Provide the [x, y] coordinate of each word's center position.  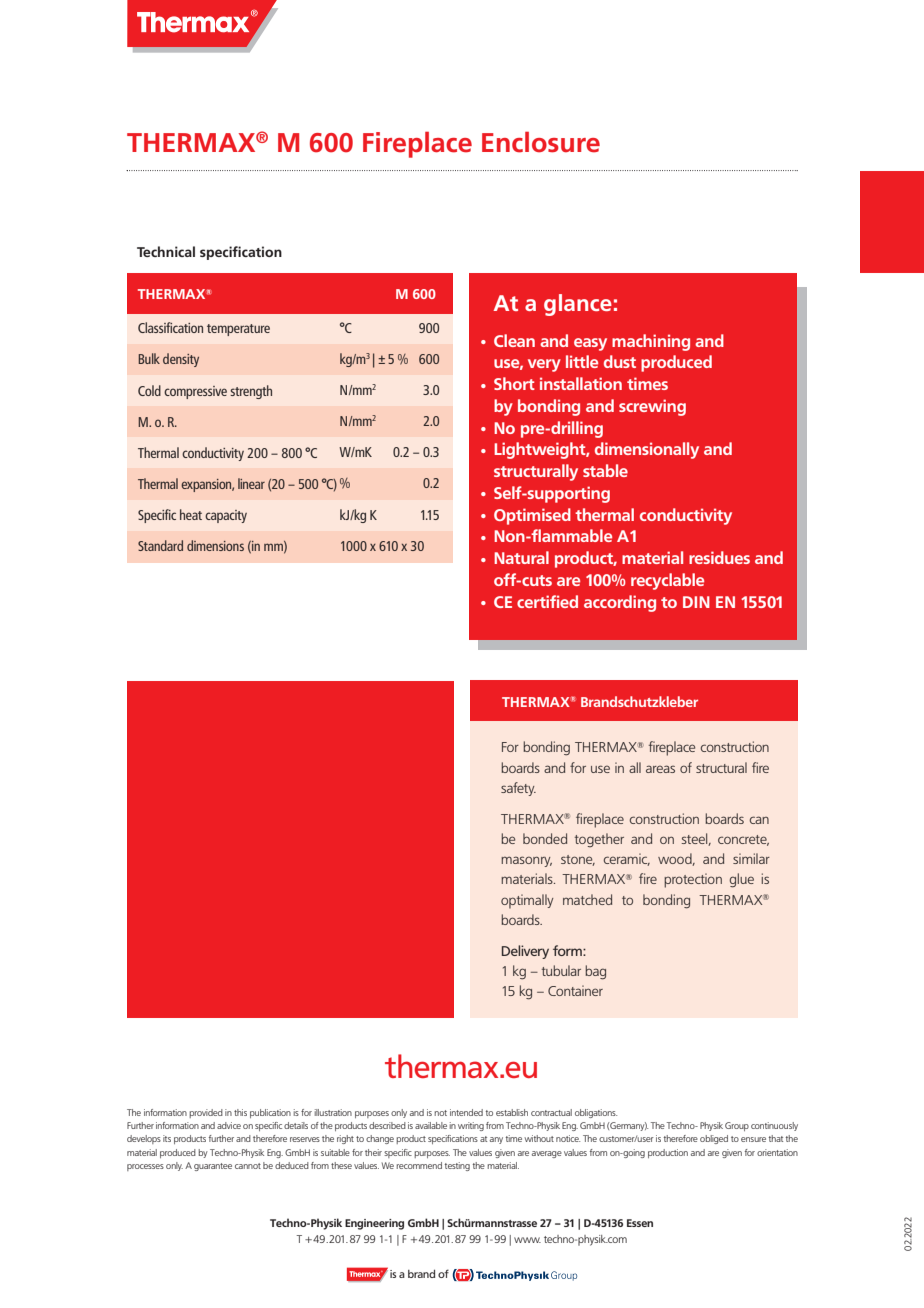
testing [457, 1166]
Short [514, 383]
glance [578, 305]
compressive [195, 392]
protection [693, 880]
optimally [527, 901]
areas [660, 769]
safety [518, 789]
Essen [640, 1223]
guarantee [213, 1167]
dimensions [215, 545]
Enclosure [541, 142]
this [240, 1112]
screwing [652, 407]
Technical [166, 251]
